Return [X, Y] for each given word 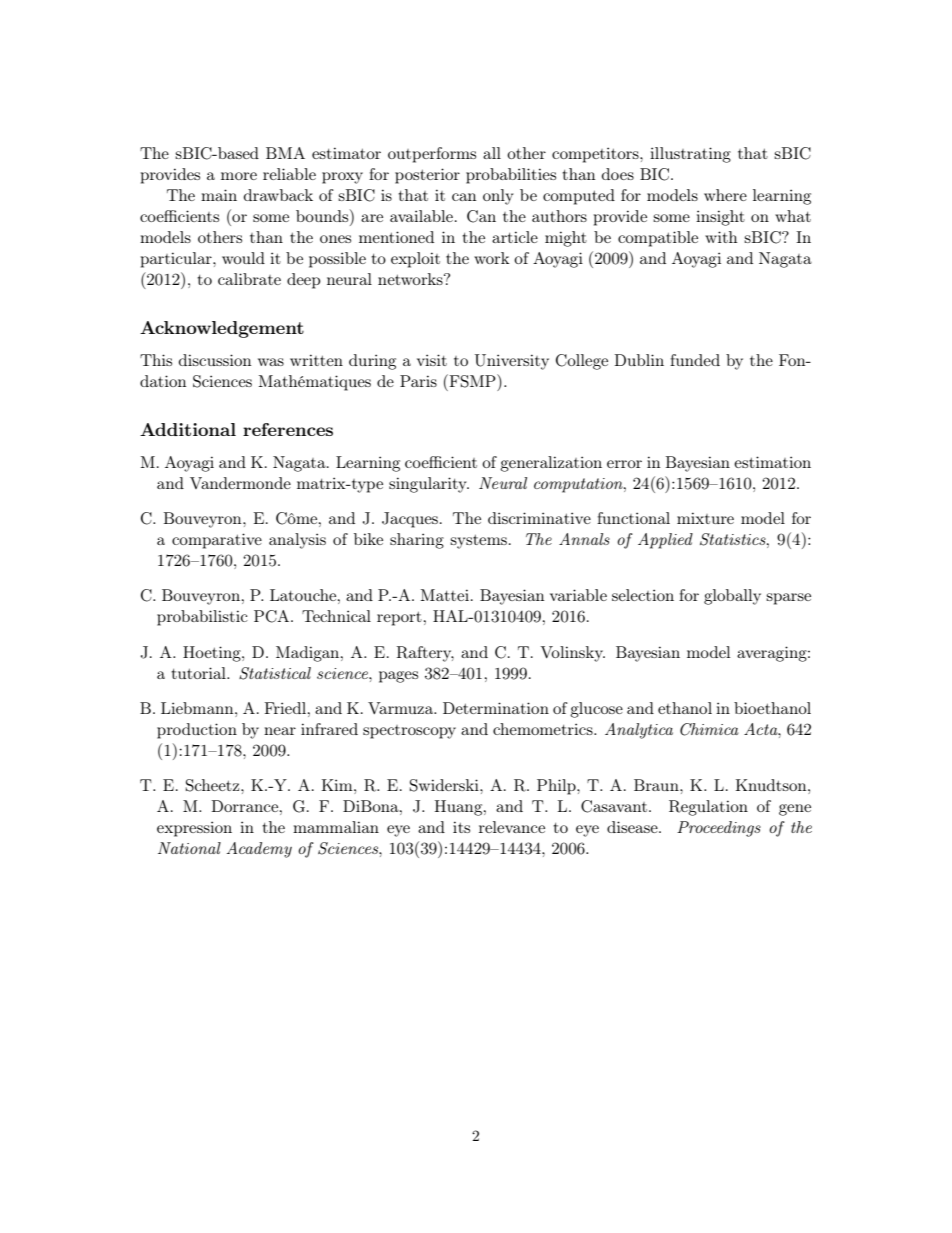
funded [695, 360]
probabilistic [202, 618]
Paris [418, 381]
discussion [215, 360]
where [725, 195]
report [399, 618]
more [239, 176]
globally [732, 597]
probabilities [511, 176]
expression [194, 829]
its [461, 827]
